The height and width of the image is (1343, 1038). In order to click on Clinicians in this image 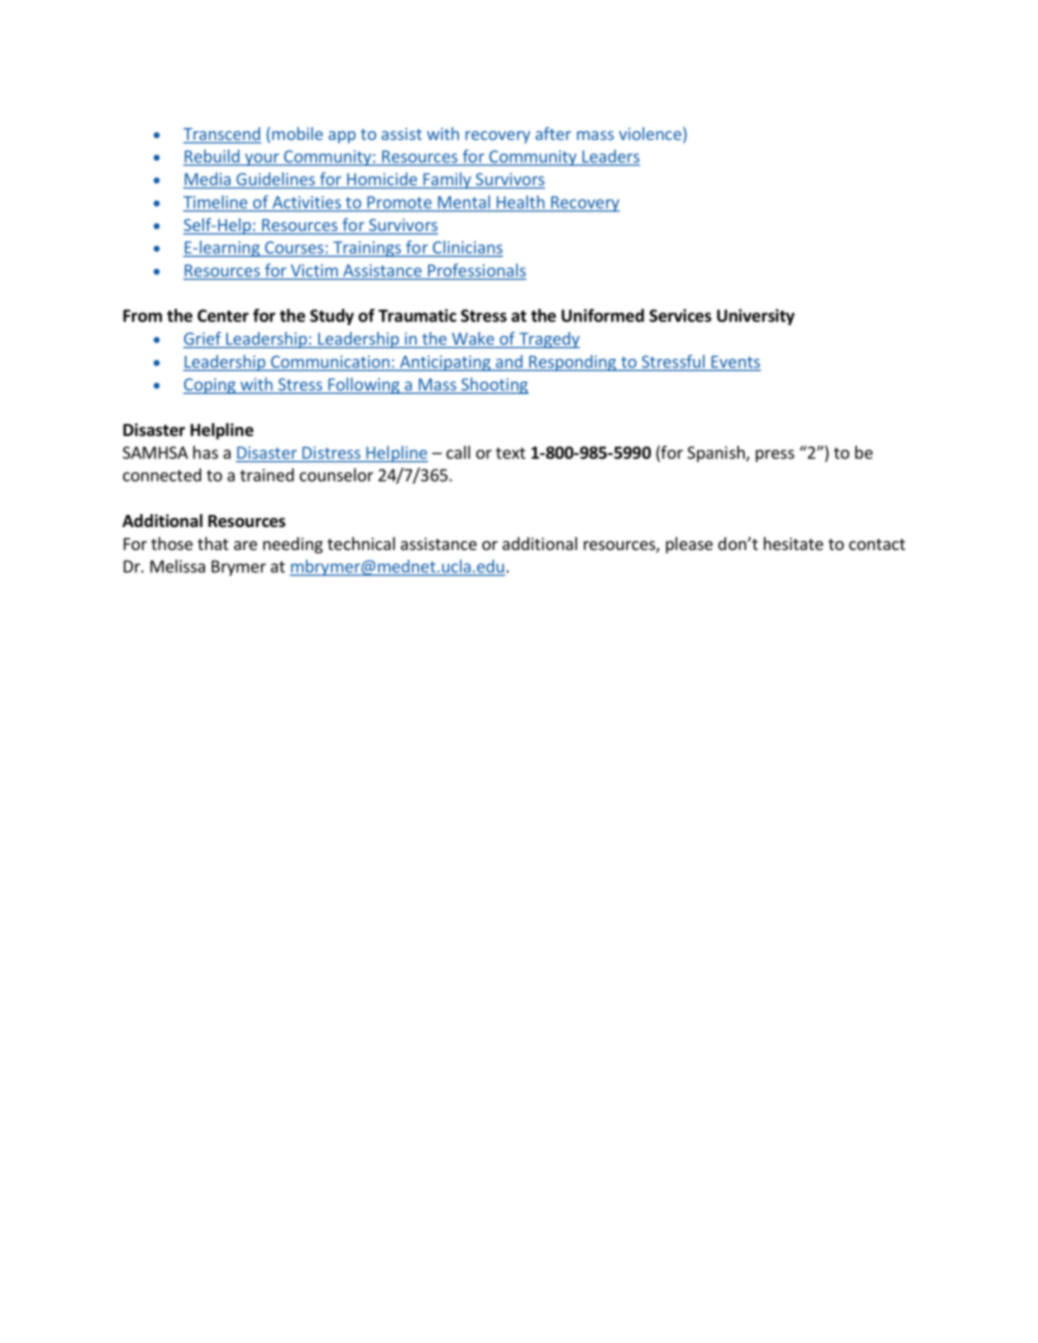, I will do `click(466, 248)`.
